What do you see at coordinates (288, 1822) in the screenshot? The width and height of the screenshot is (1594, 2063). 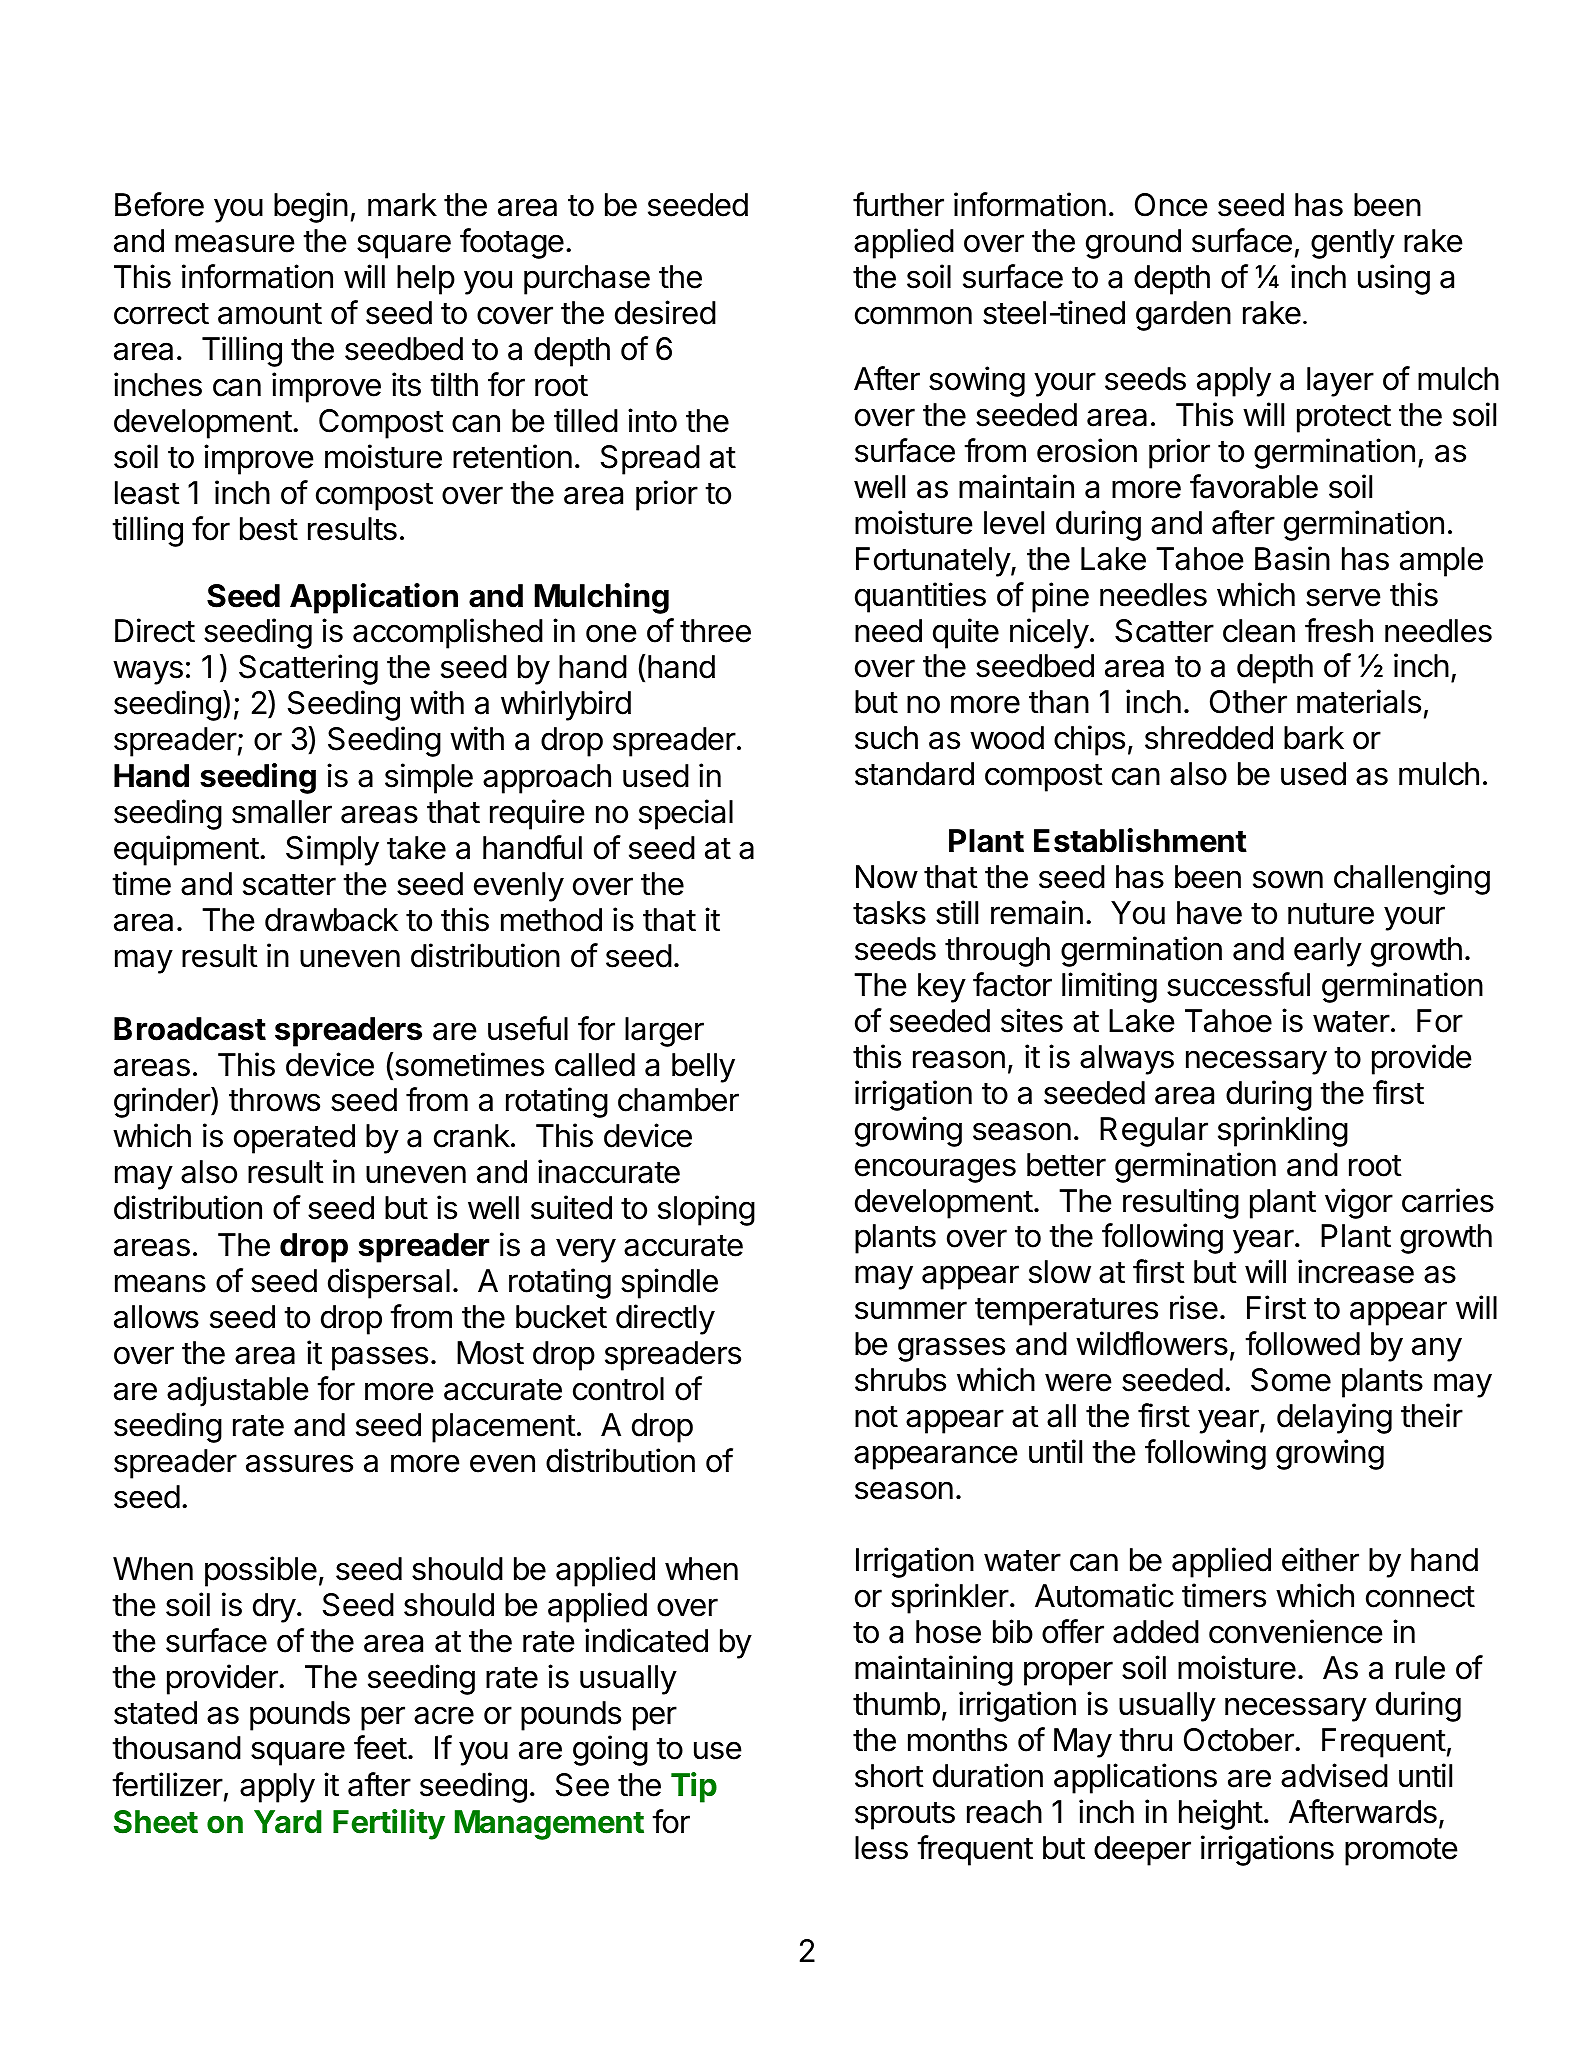 I see `Yard` at bounding box center [288, 1822].
